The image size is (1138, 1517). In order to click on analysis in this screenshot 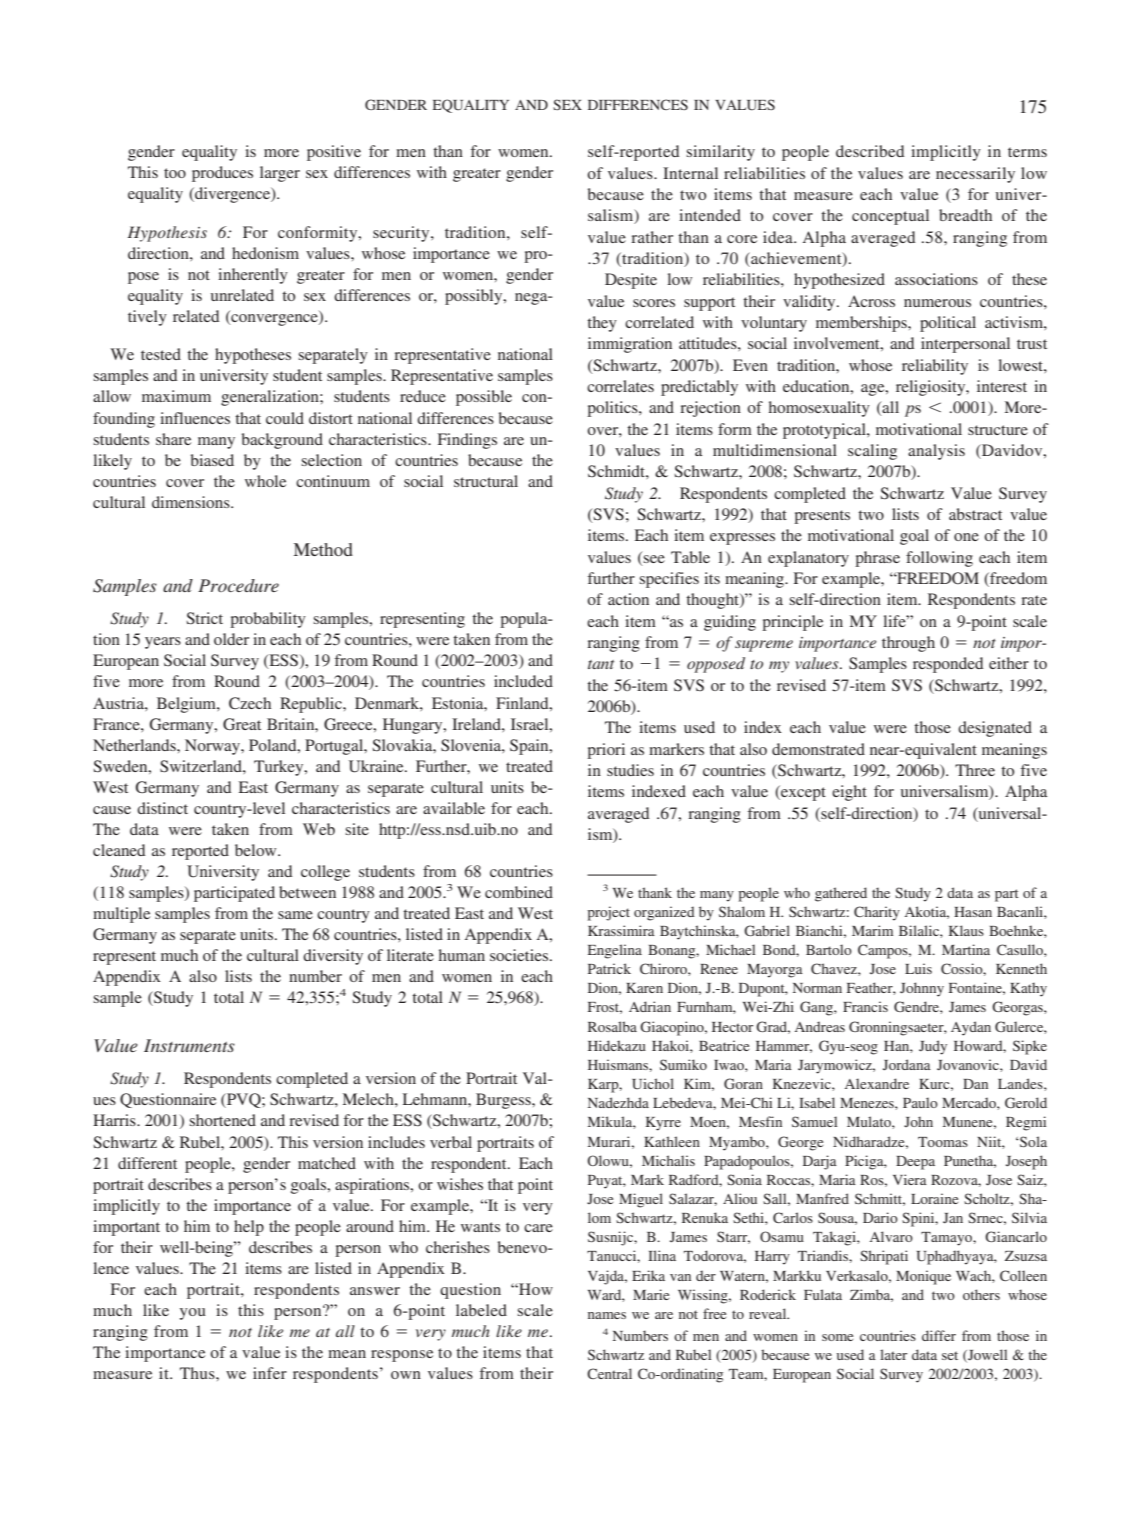, I will do `click(936, 452)`.
